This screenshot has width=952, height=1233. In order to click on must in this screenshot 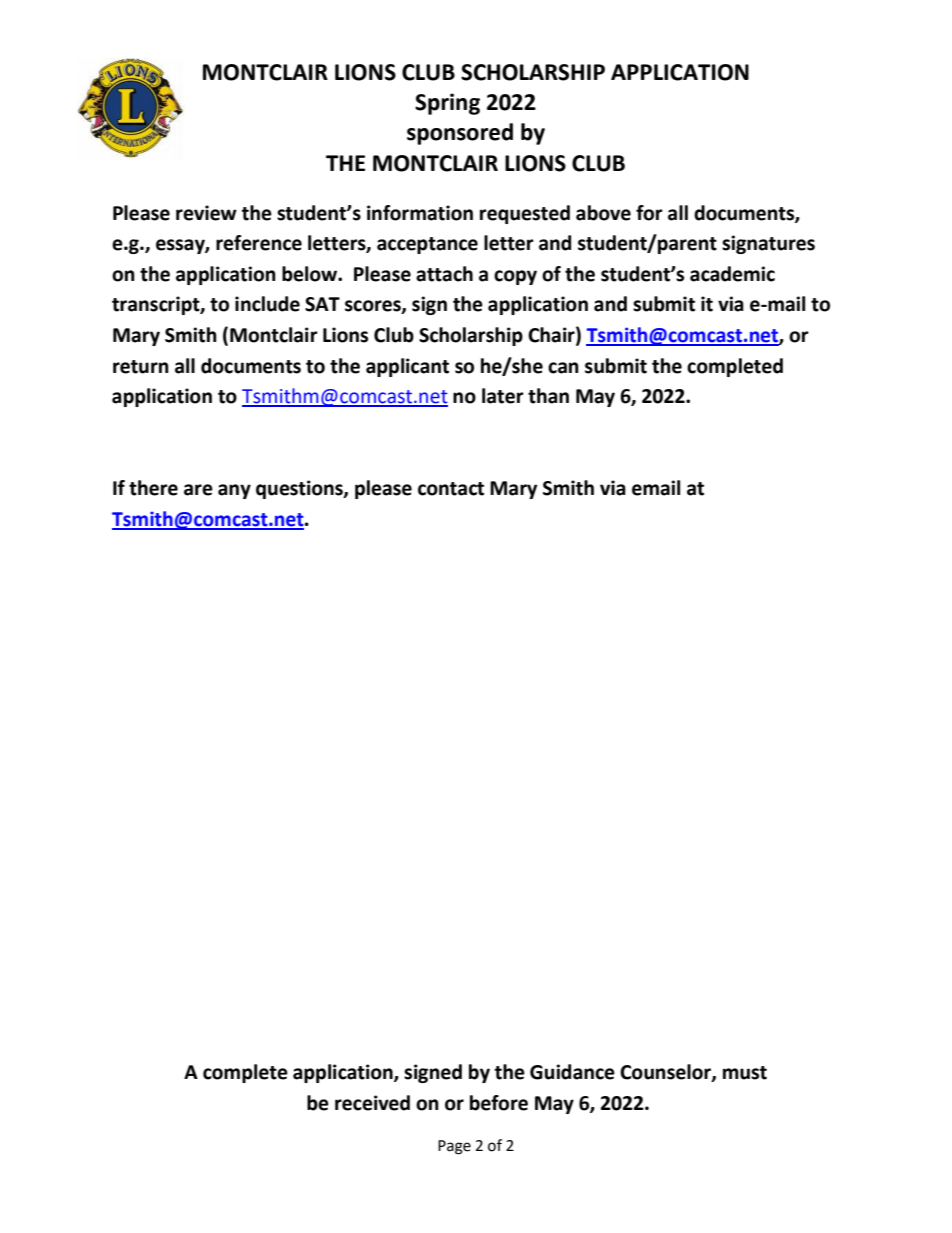, I will do `click(745, 1073)`.
